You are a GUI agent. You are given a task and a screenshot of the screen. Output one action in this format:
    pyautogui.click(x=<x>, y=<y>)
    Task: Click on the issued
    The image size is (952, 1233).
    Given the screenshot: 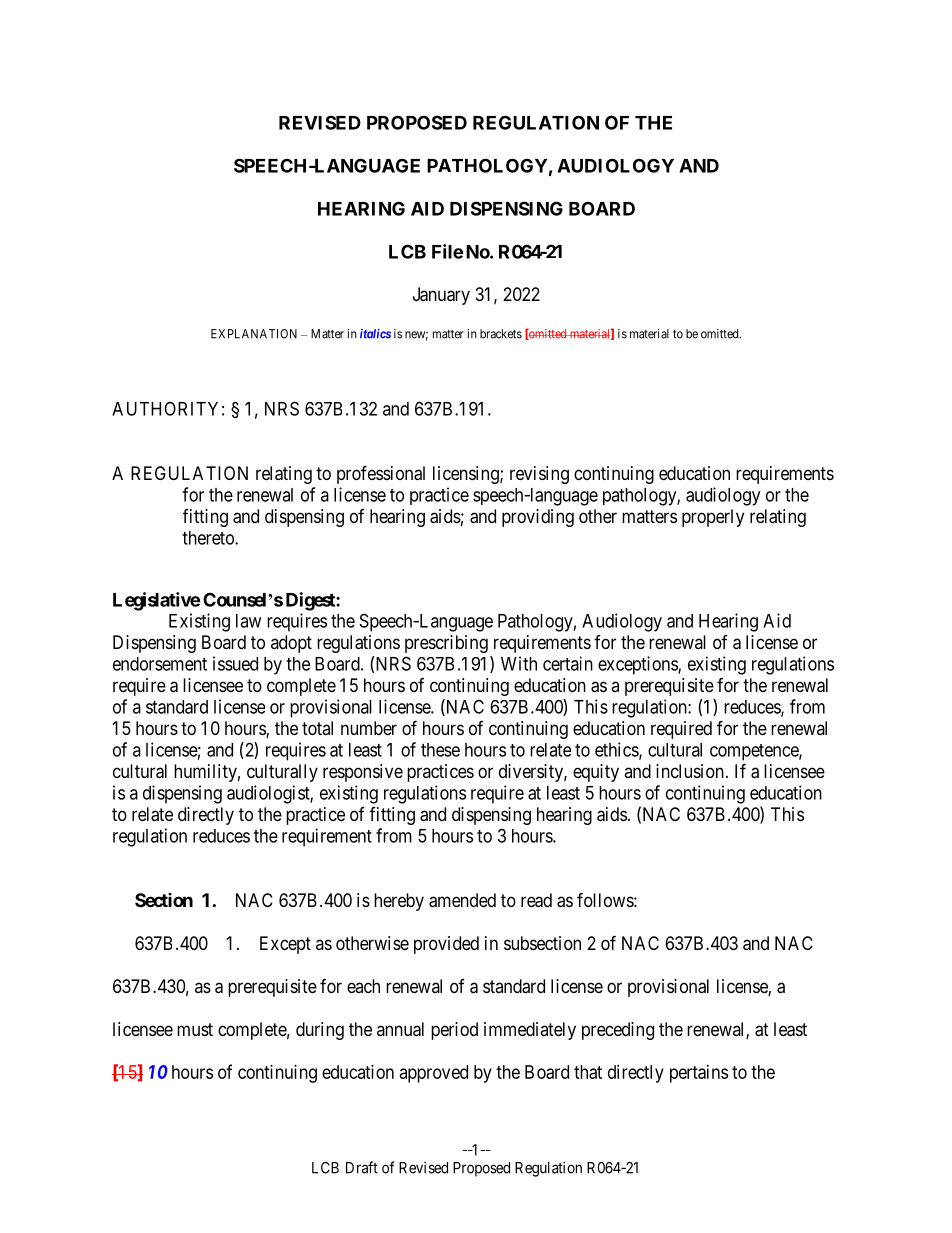 What is the action you would take?
    pyautogui.click(x=235, y=663)
